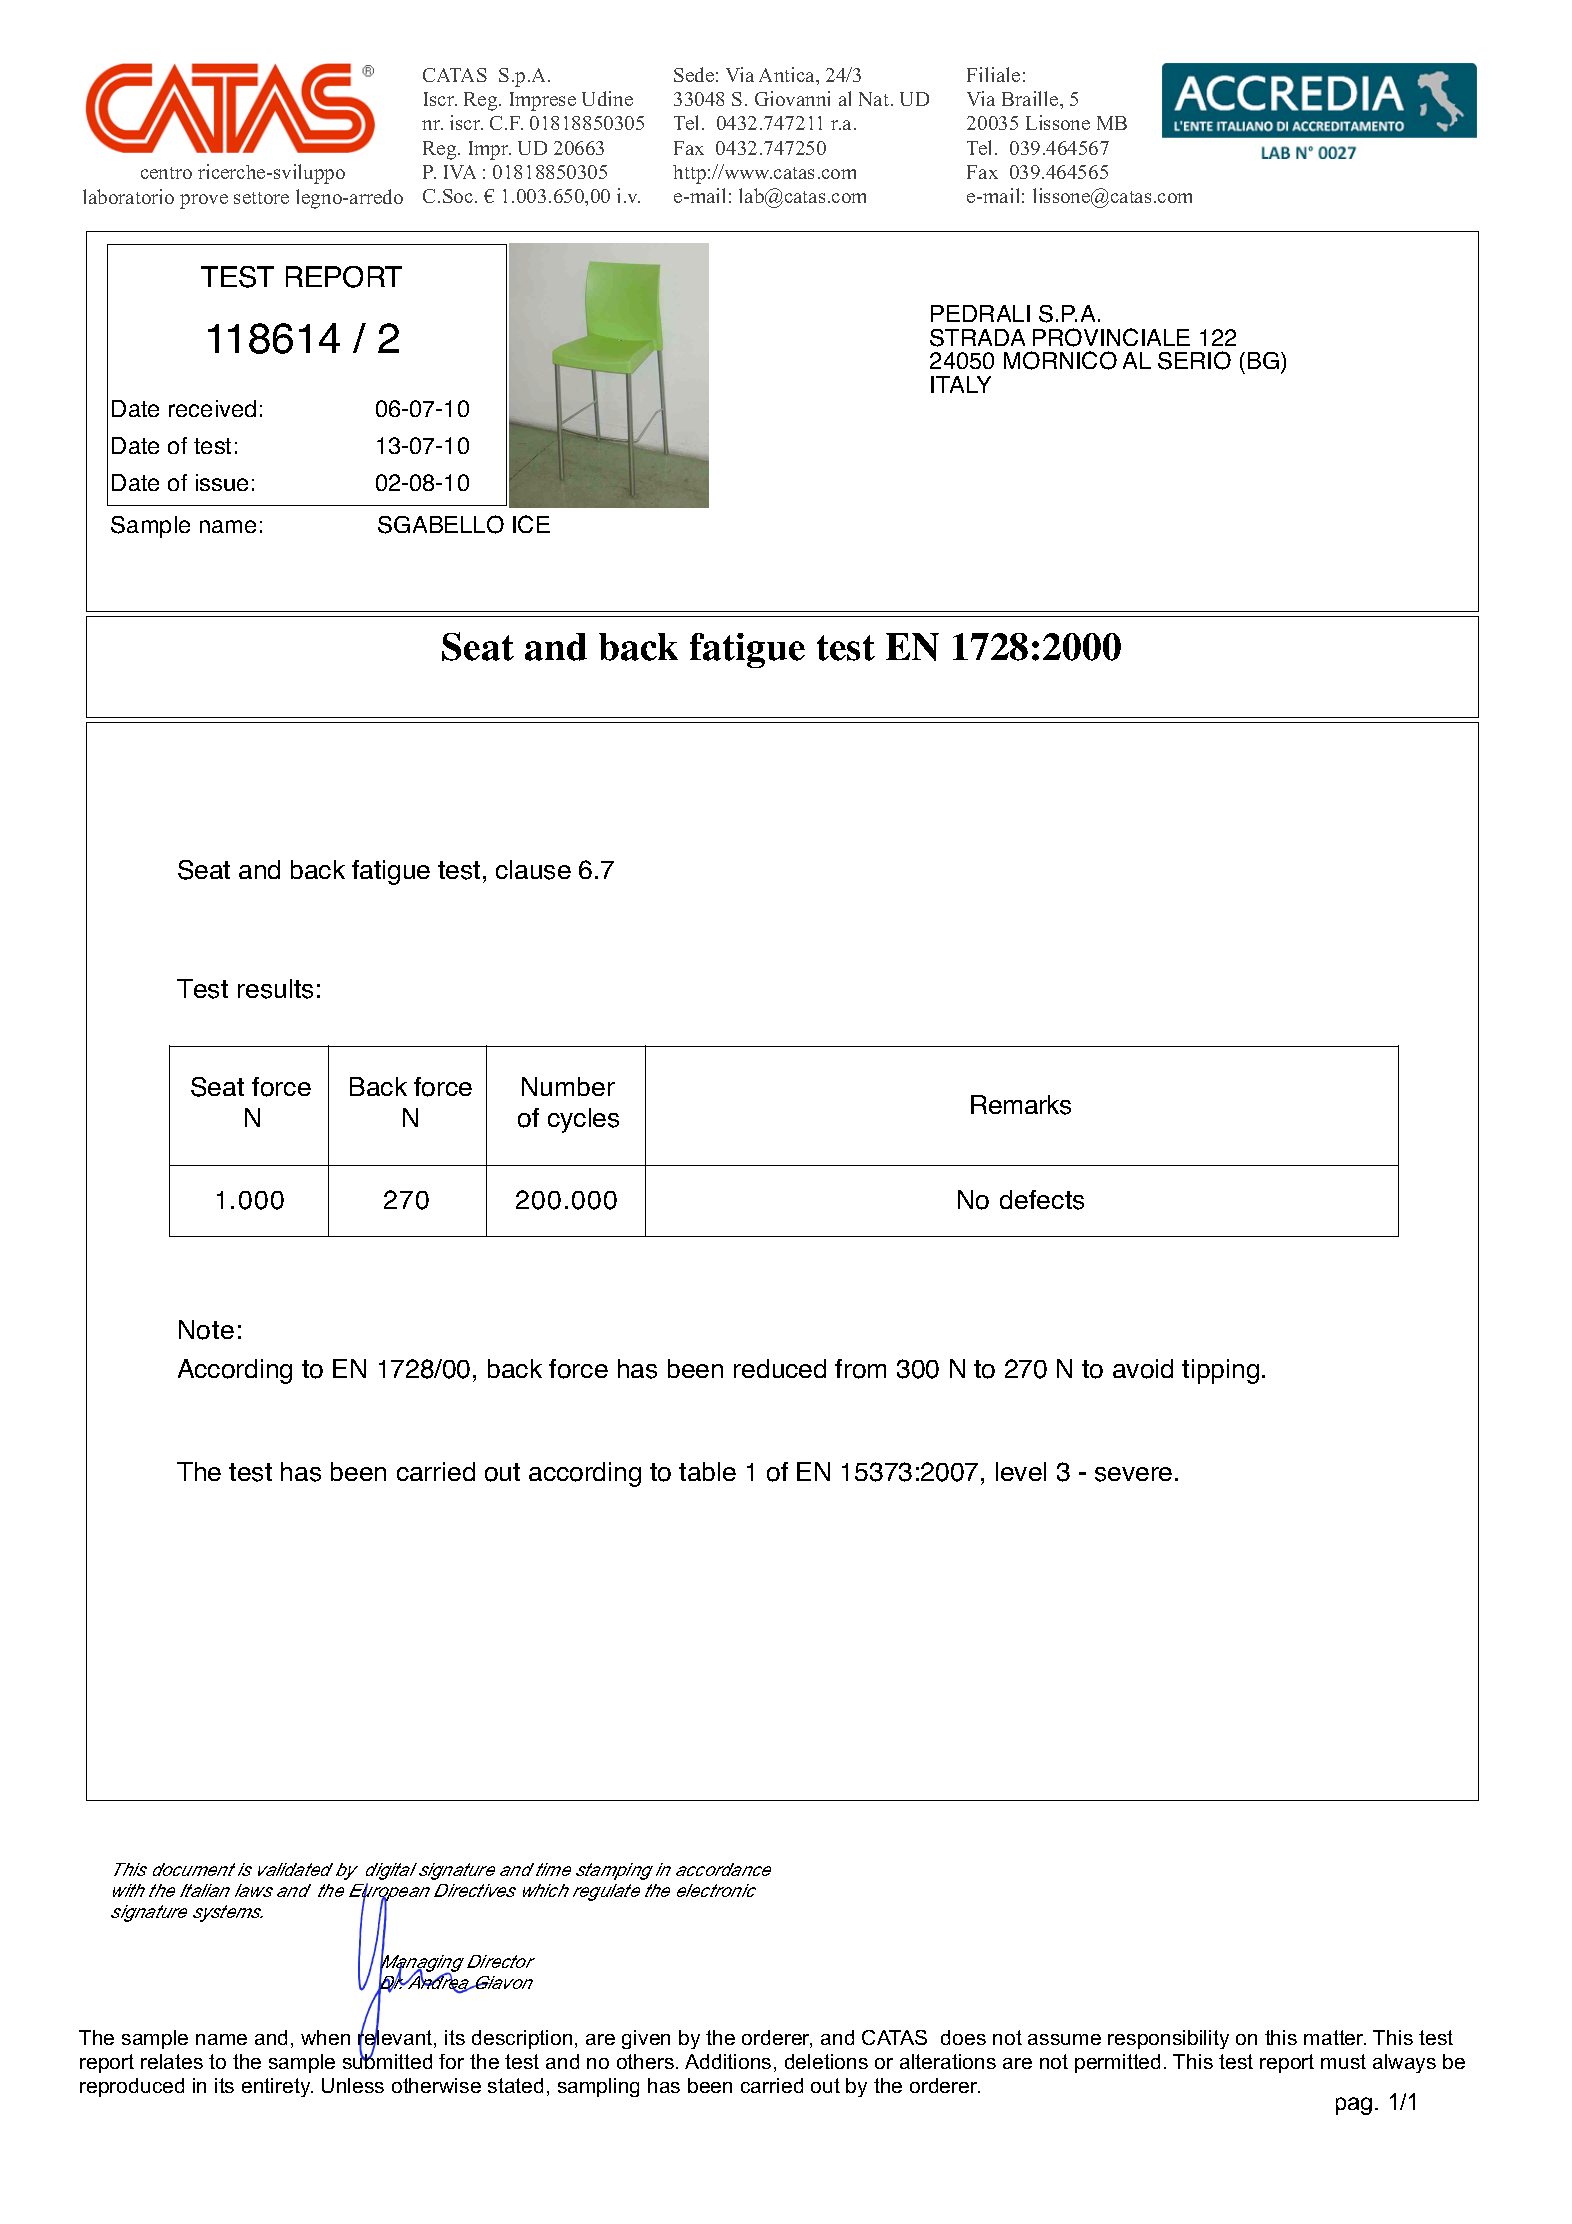  I want to click on results, so click(275, 989).
